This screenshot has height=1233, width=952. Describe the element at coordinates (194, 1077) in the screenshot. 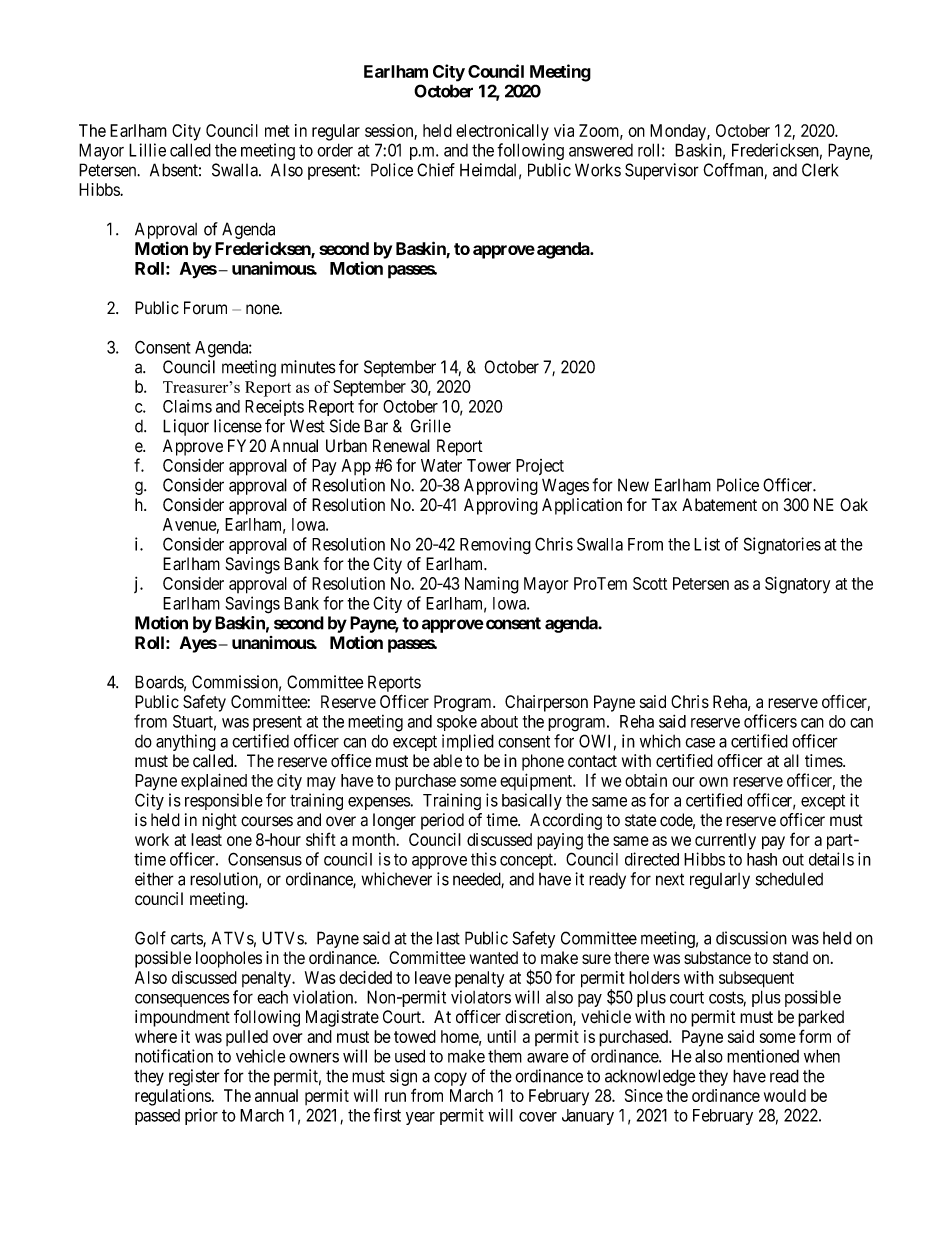

I see `register` at that location.
